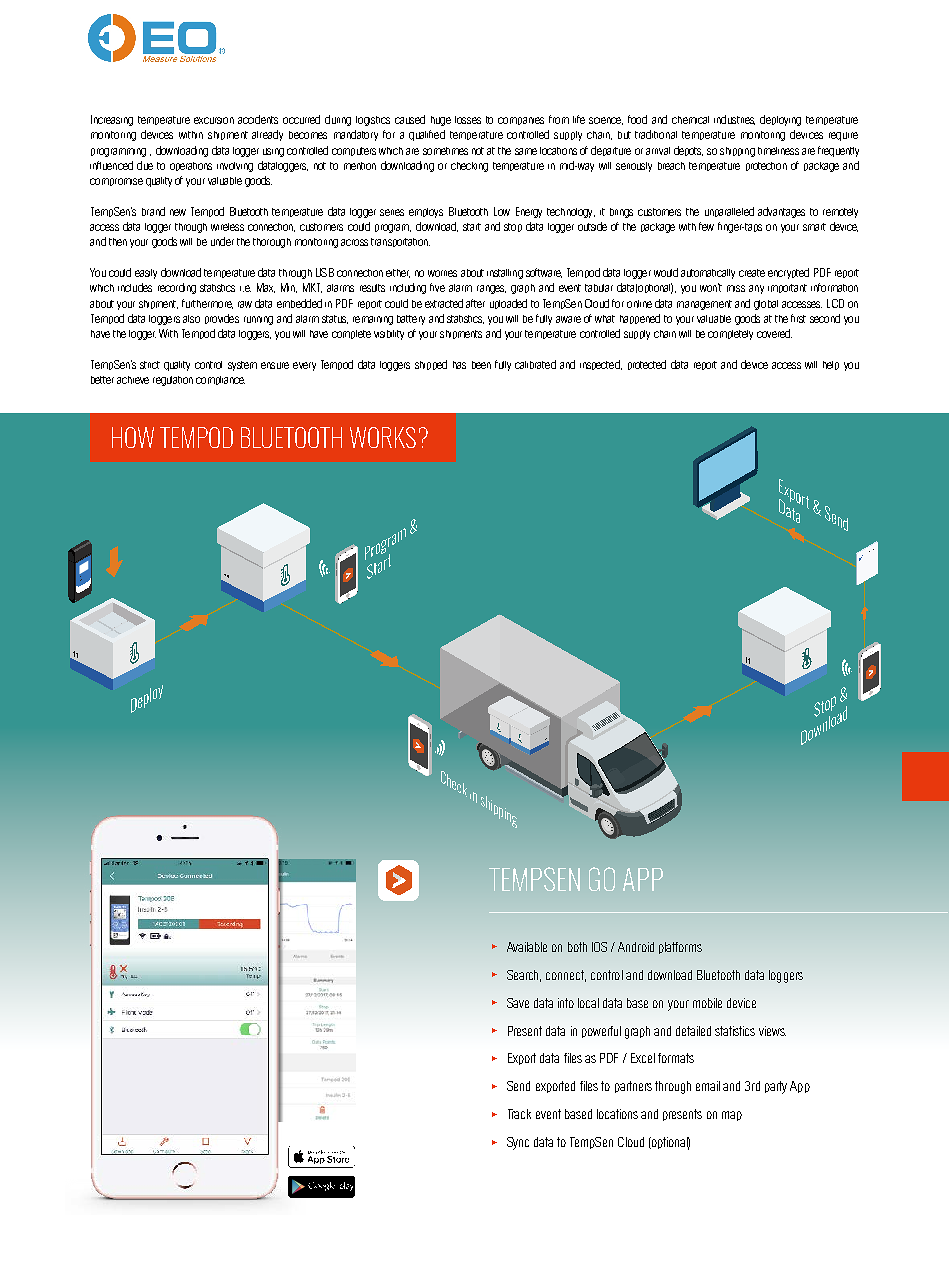 The width and height of the document is (949, 1288). Describe the element at coordinates (191, 166) in the document. I see `operations` at that location.
